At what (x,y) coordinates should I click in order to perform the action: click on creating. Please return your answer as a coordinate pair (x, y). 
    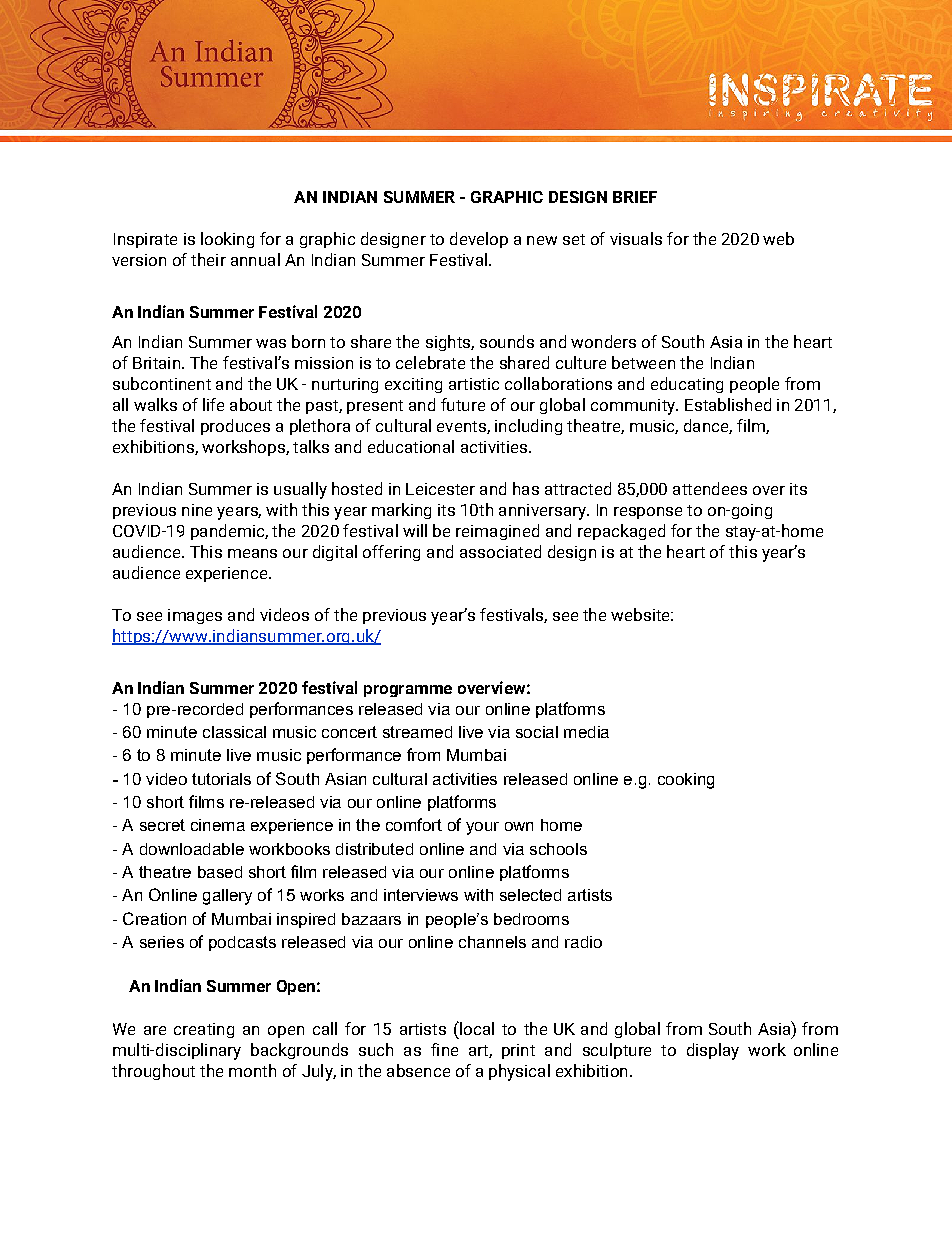
    Looking at the image, I should click on (204, 1030).
